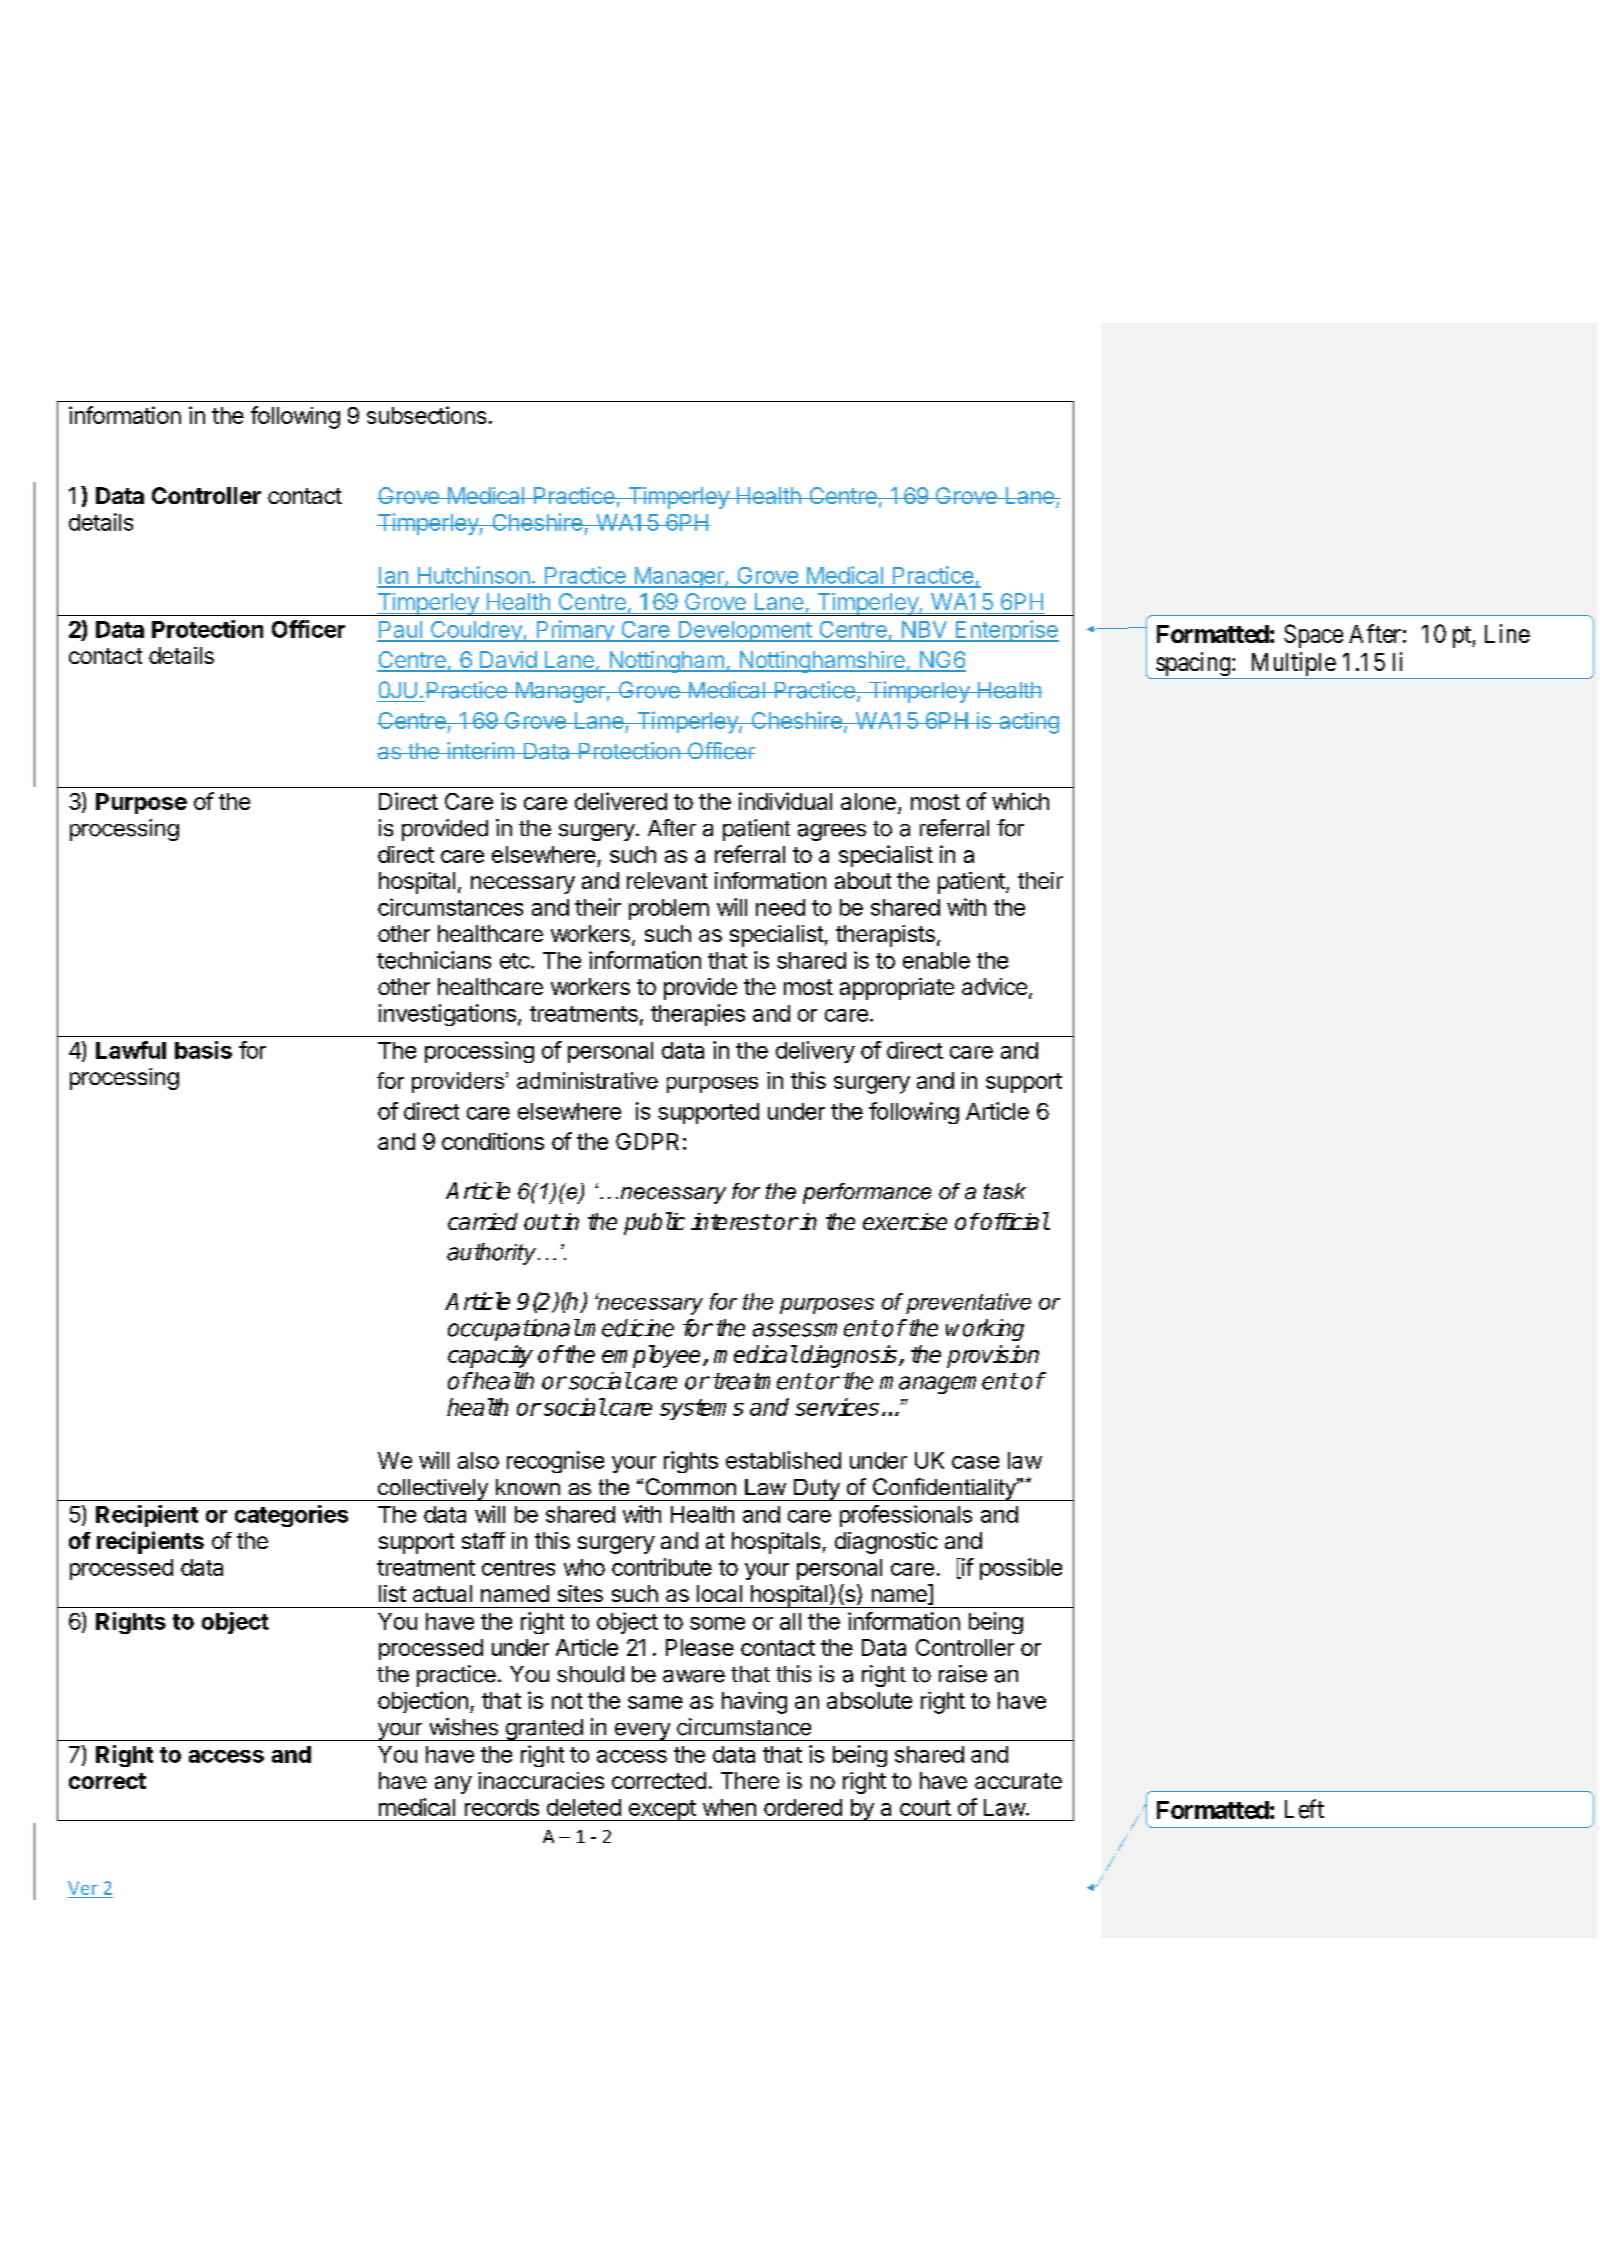 This document has height=2263, width=1600. I want to click on basis, so click(203, 1050).
